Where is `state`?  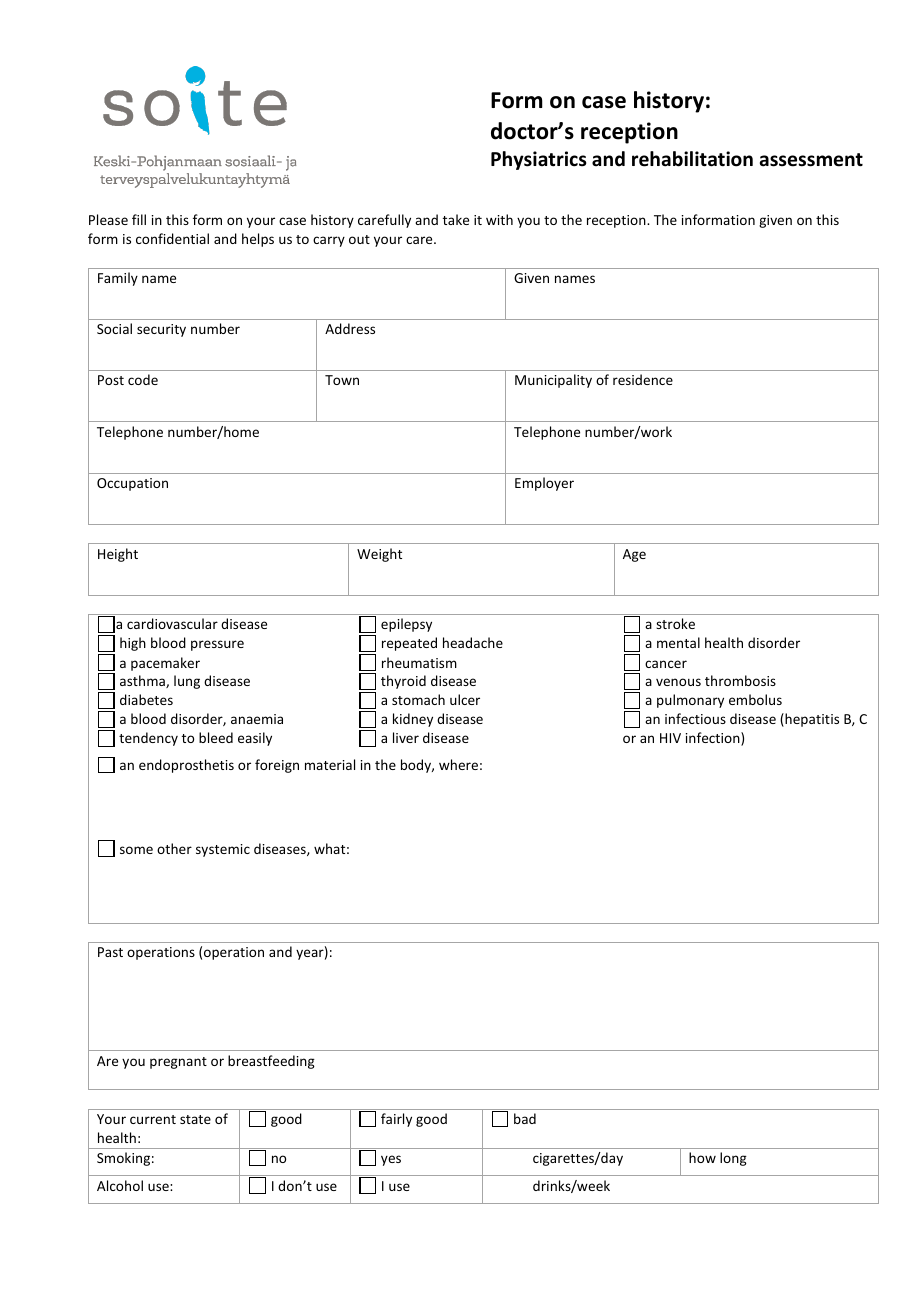
state is located at coordinates (195, 1119).
